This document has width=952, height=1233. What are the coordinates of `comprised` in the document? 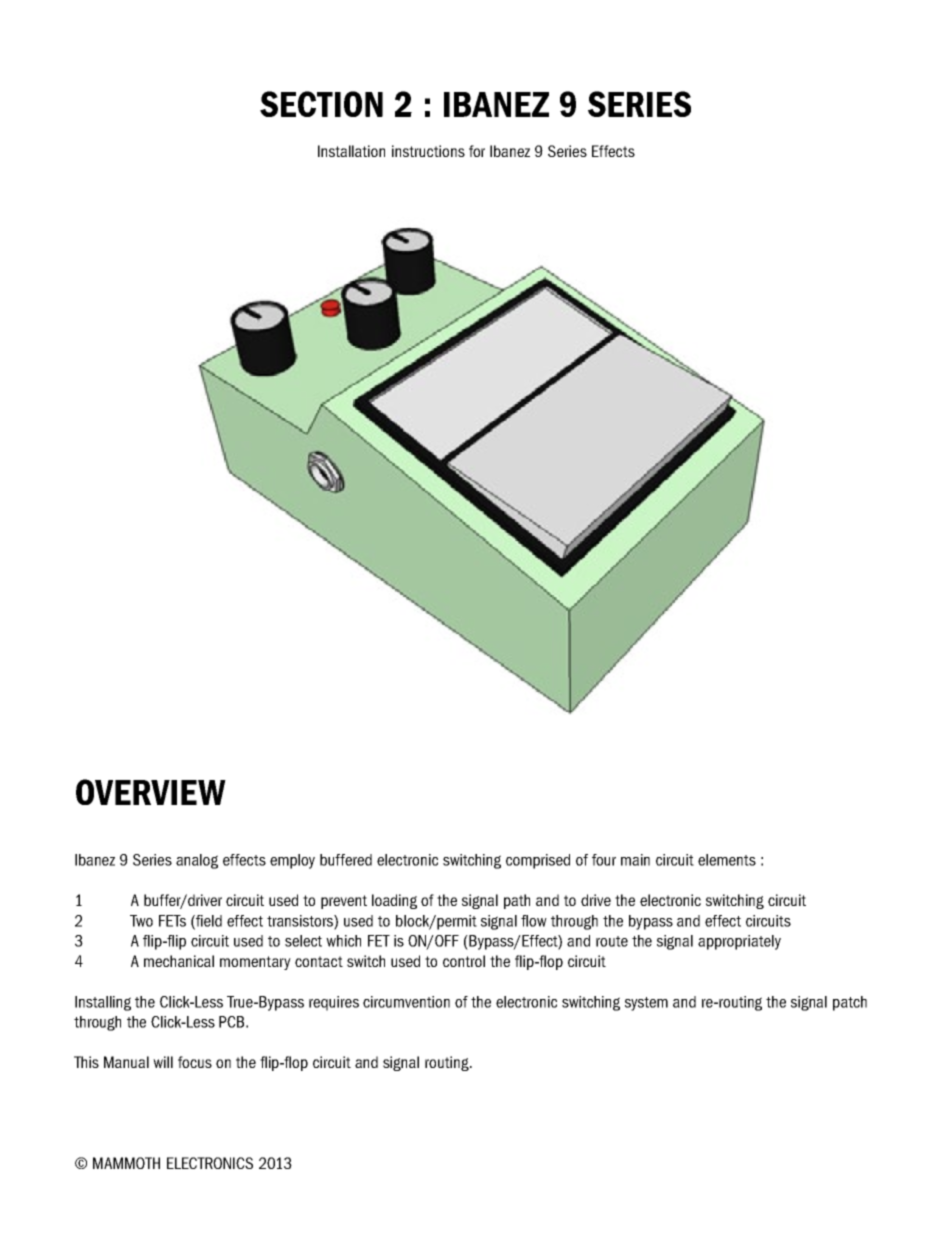 It's located at (538, 861).
